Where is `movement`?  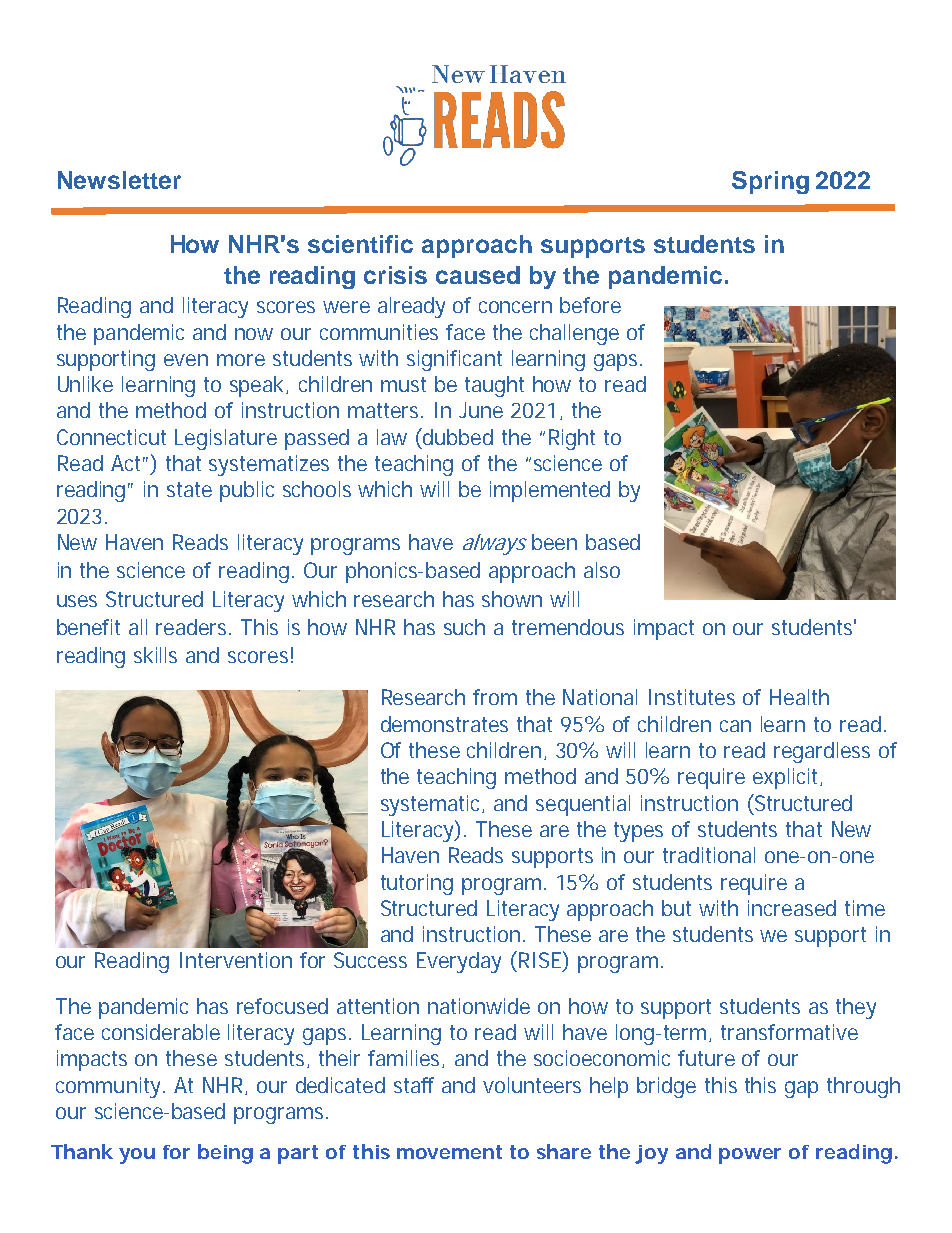
movement is located at coordinates (449, 1152).
